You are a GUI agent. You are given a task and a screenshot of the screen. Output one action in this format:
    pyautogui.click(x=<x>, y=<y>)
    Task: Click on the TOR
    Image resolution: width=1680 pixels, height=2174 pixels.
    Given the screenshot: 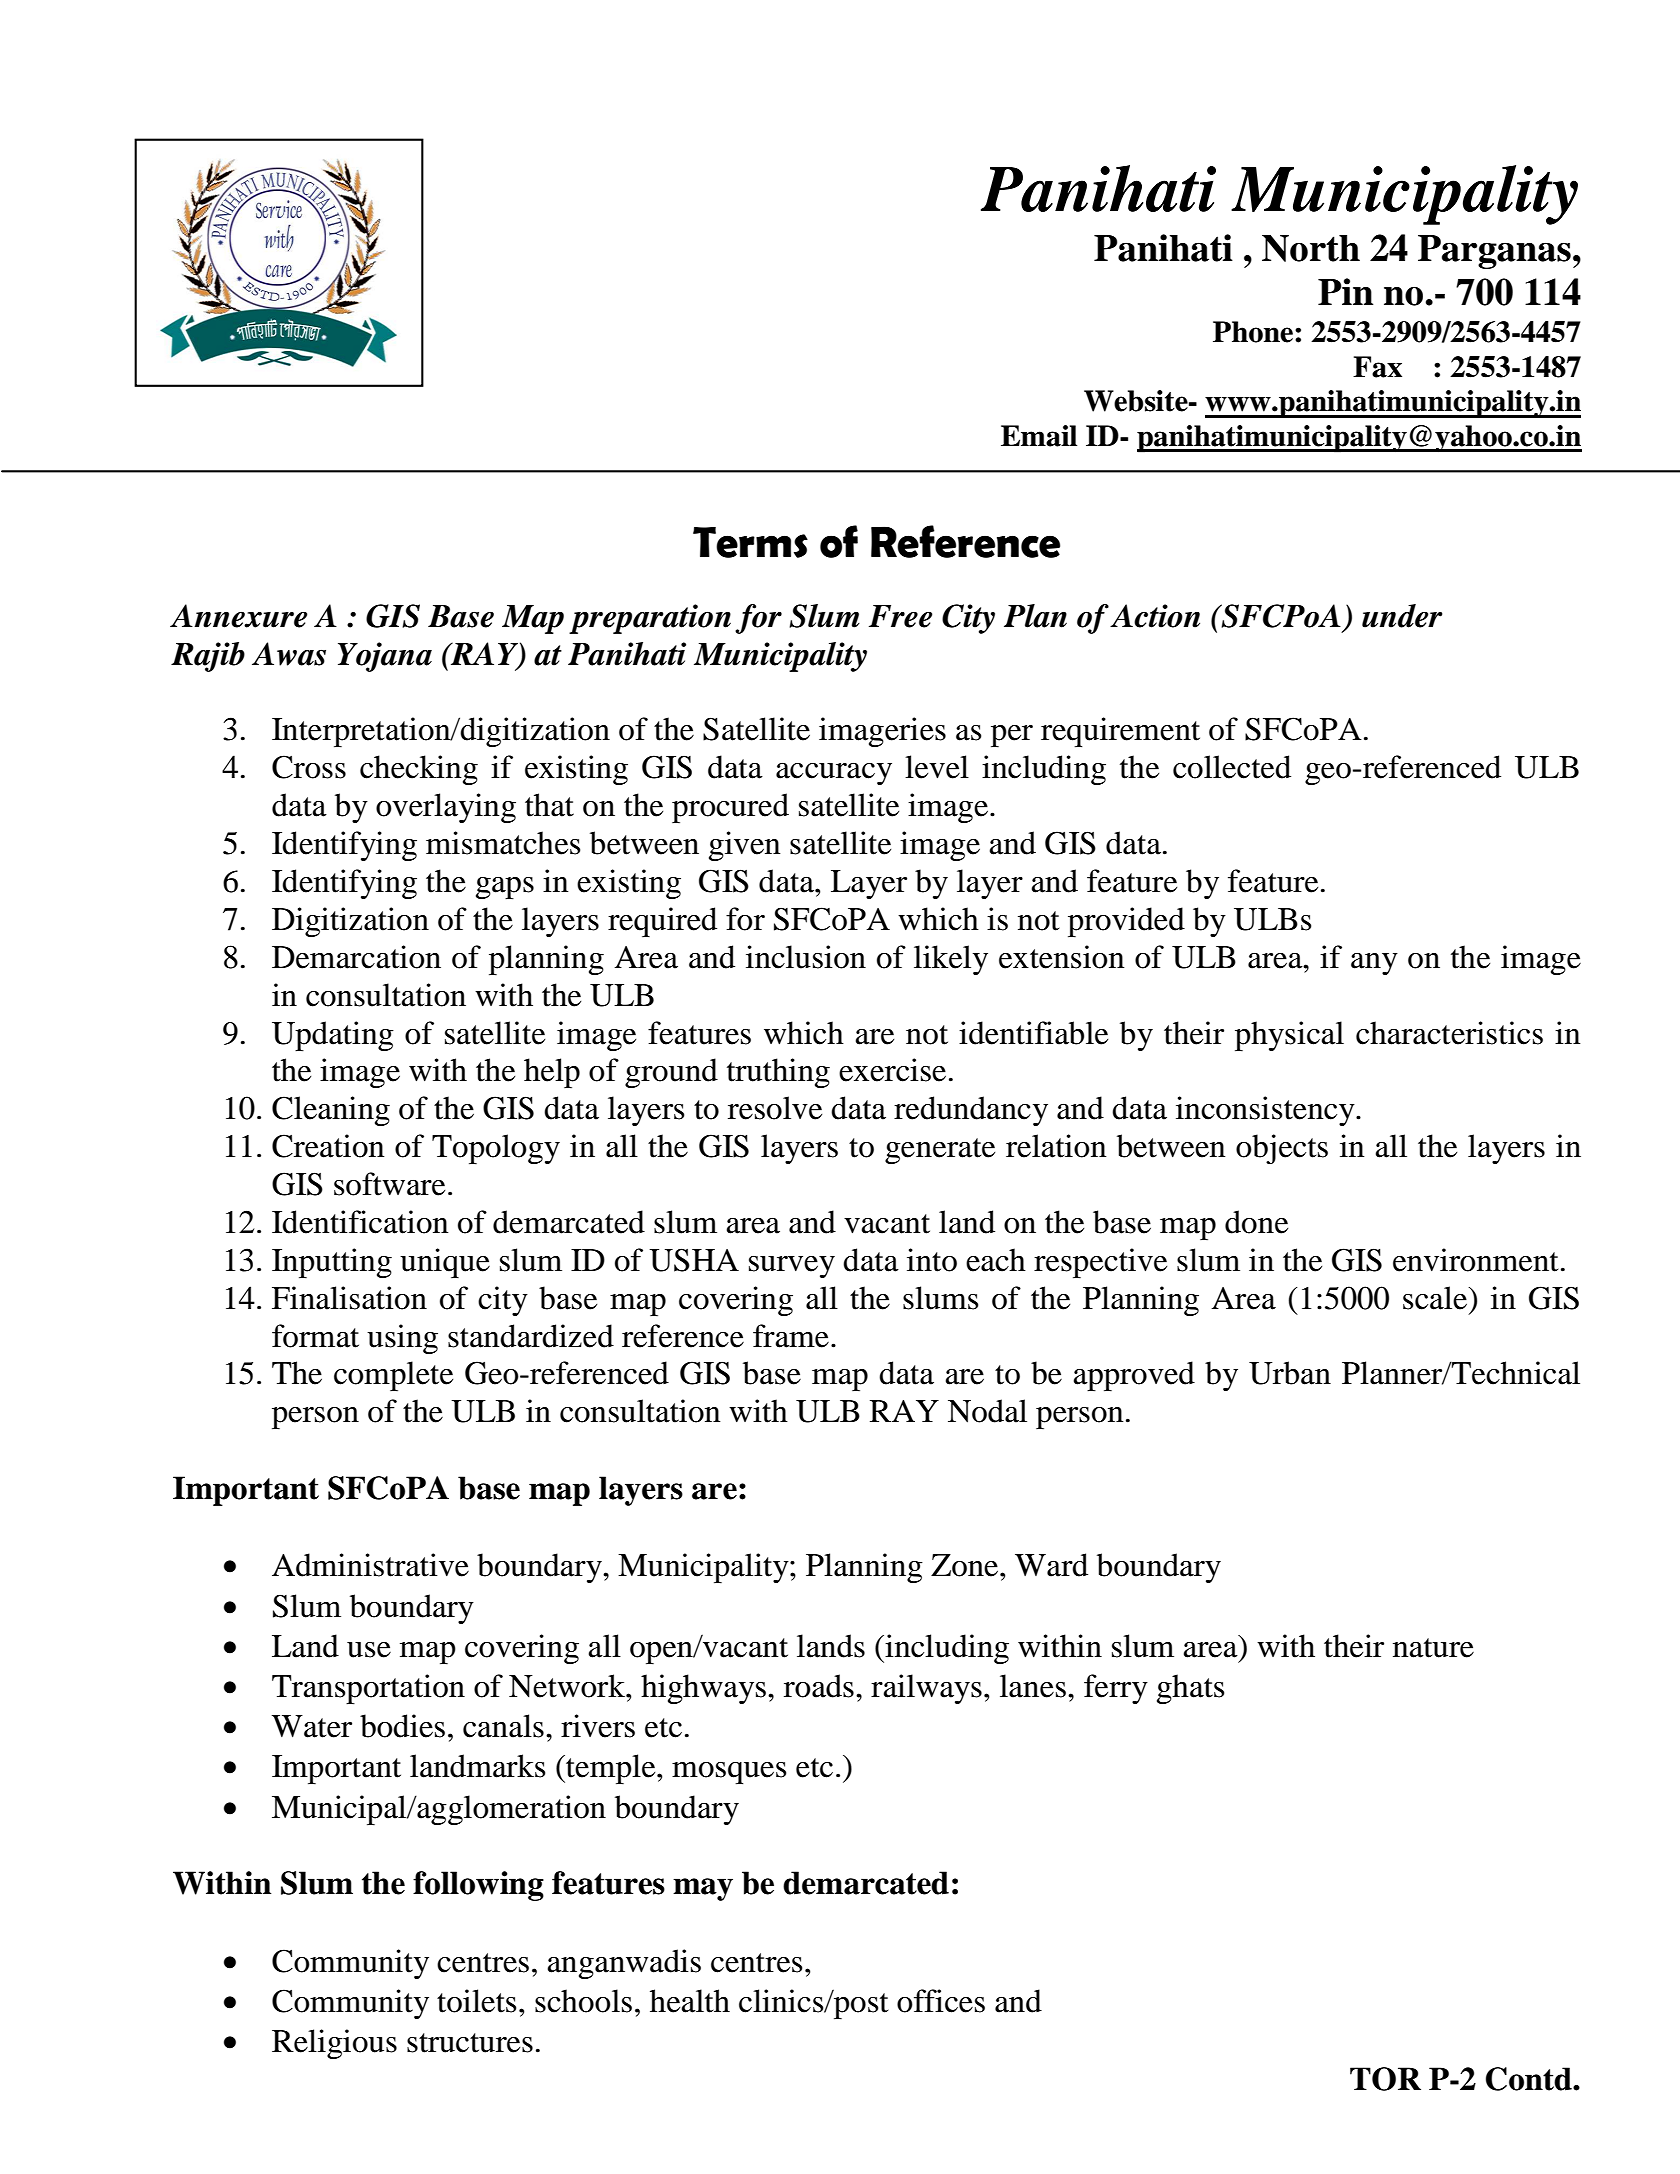 What is the action you would take?
    pyautogui.click(x=1385, y=2079)
